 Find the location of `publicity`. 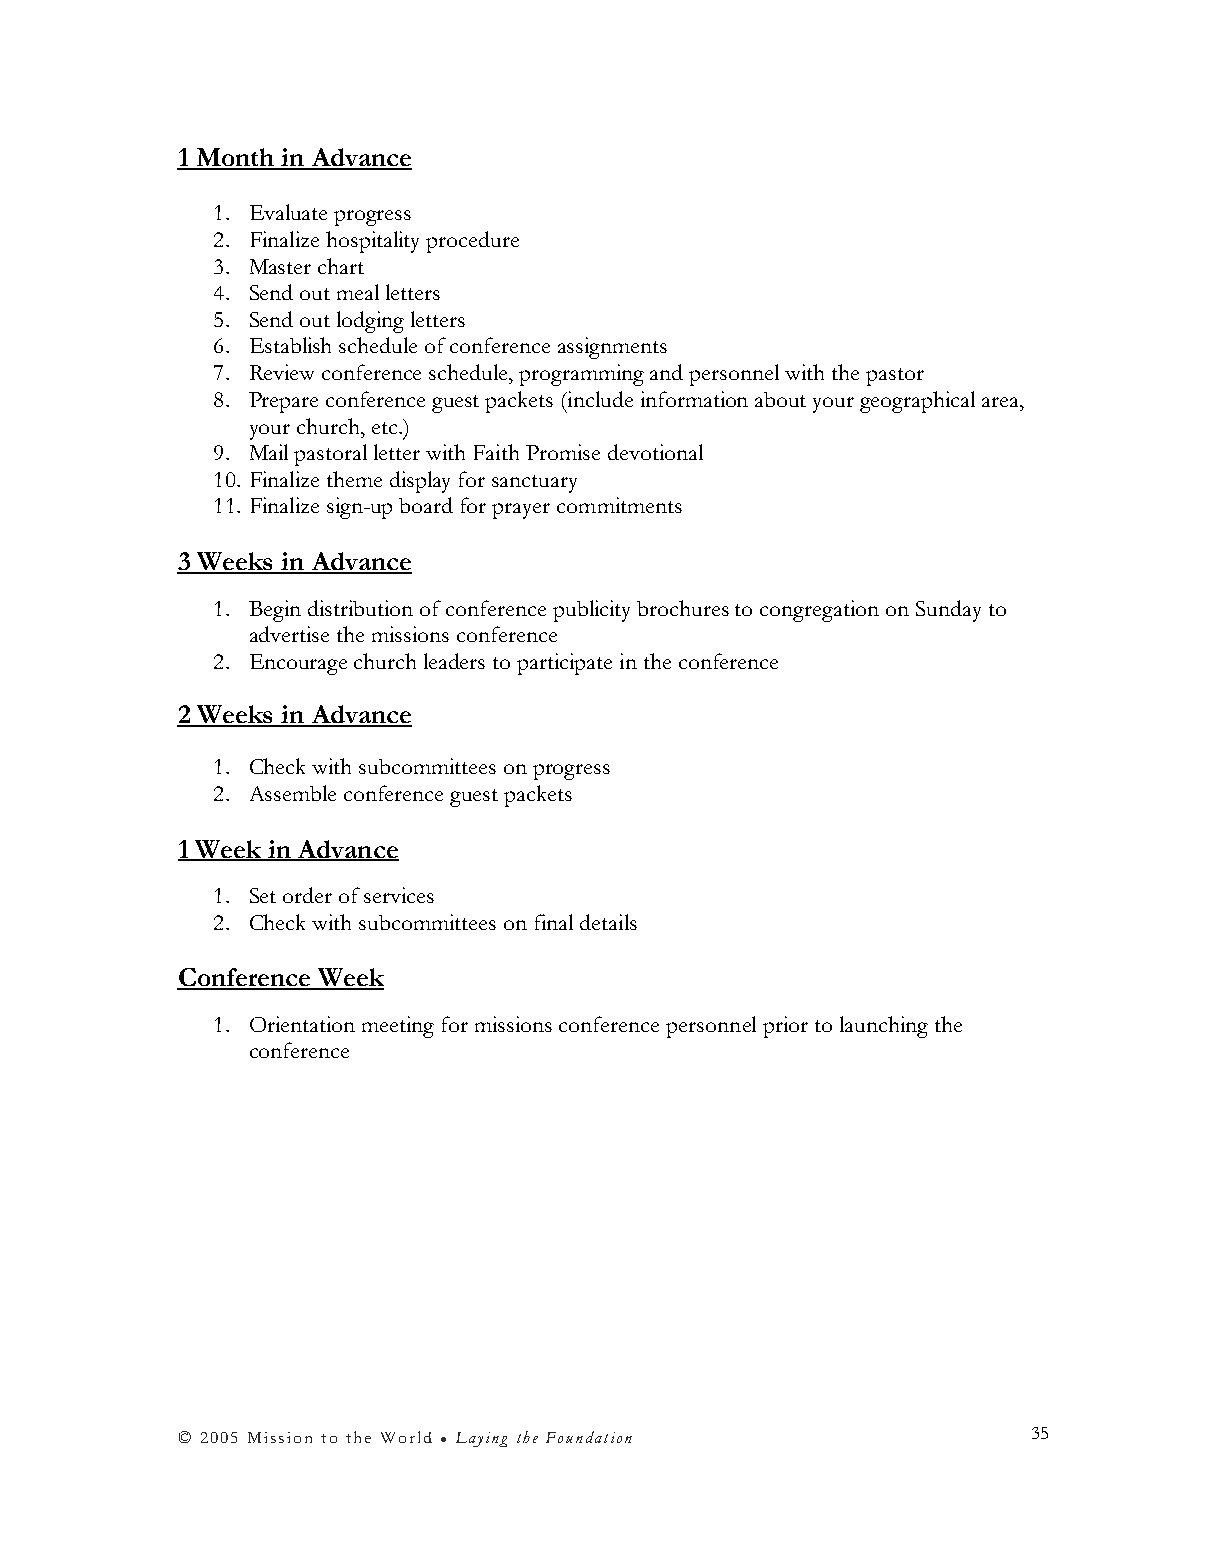

publicity is located at coordinates (591, 611).
